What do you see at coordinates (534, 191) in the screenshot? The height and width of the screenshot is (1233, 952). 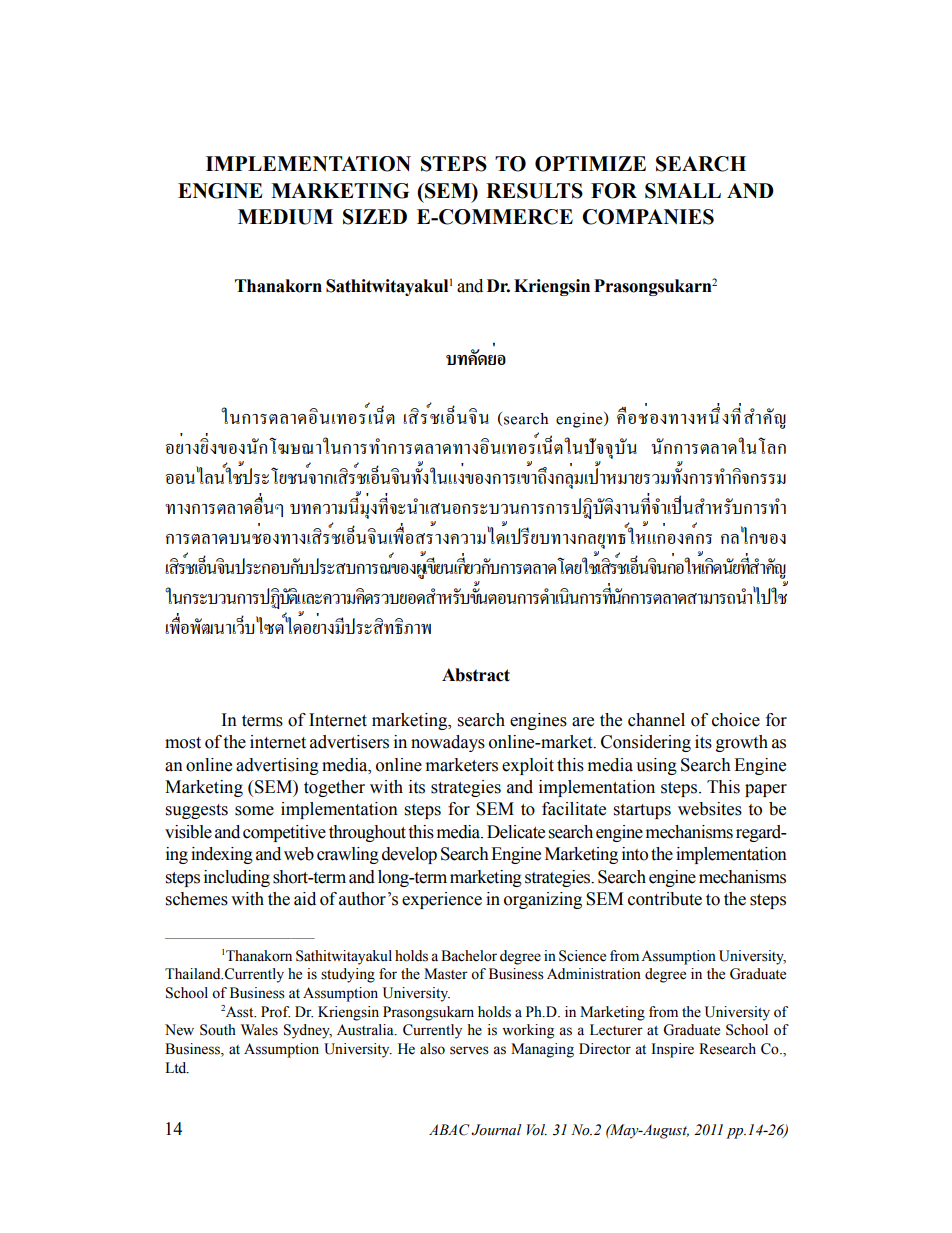 I see `RESULTS` at bounding box center [534, 191].
